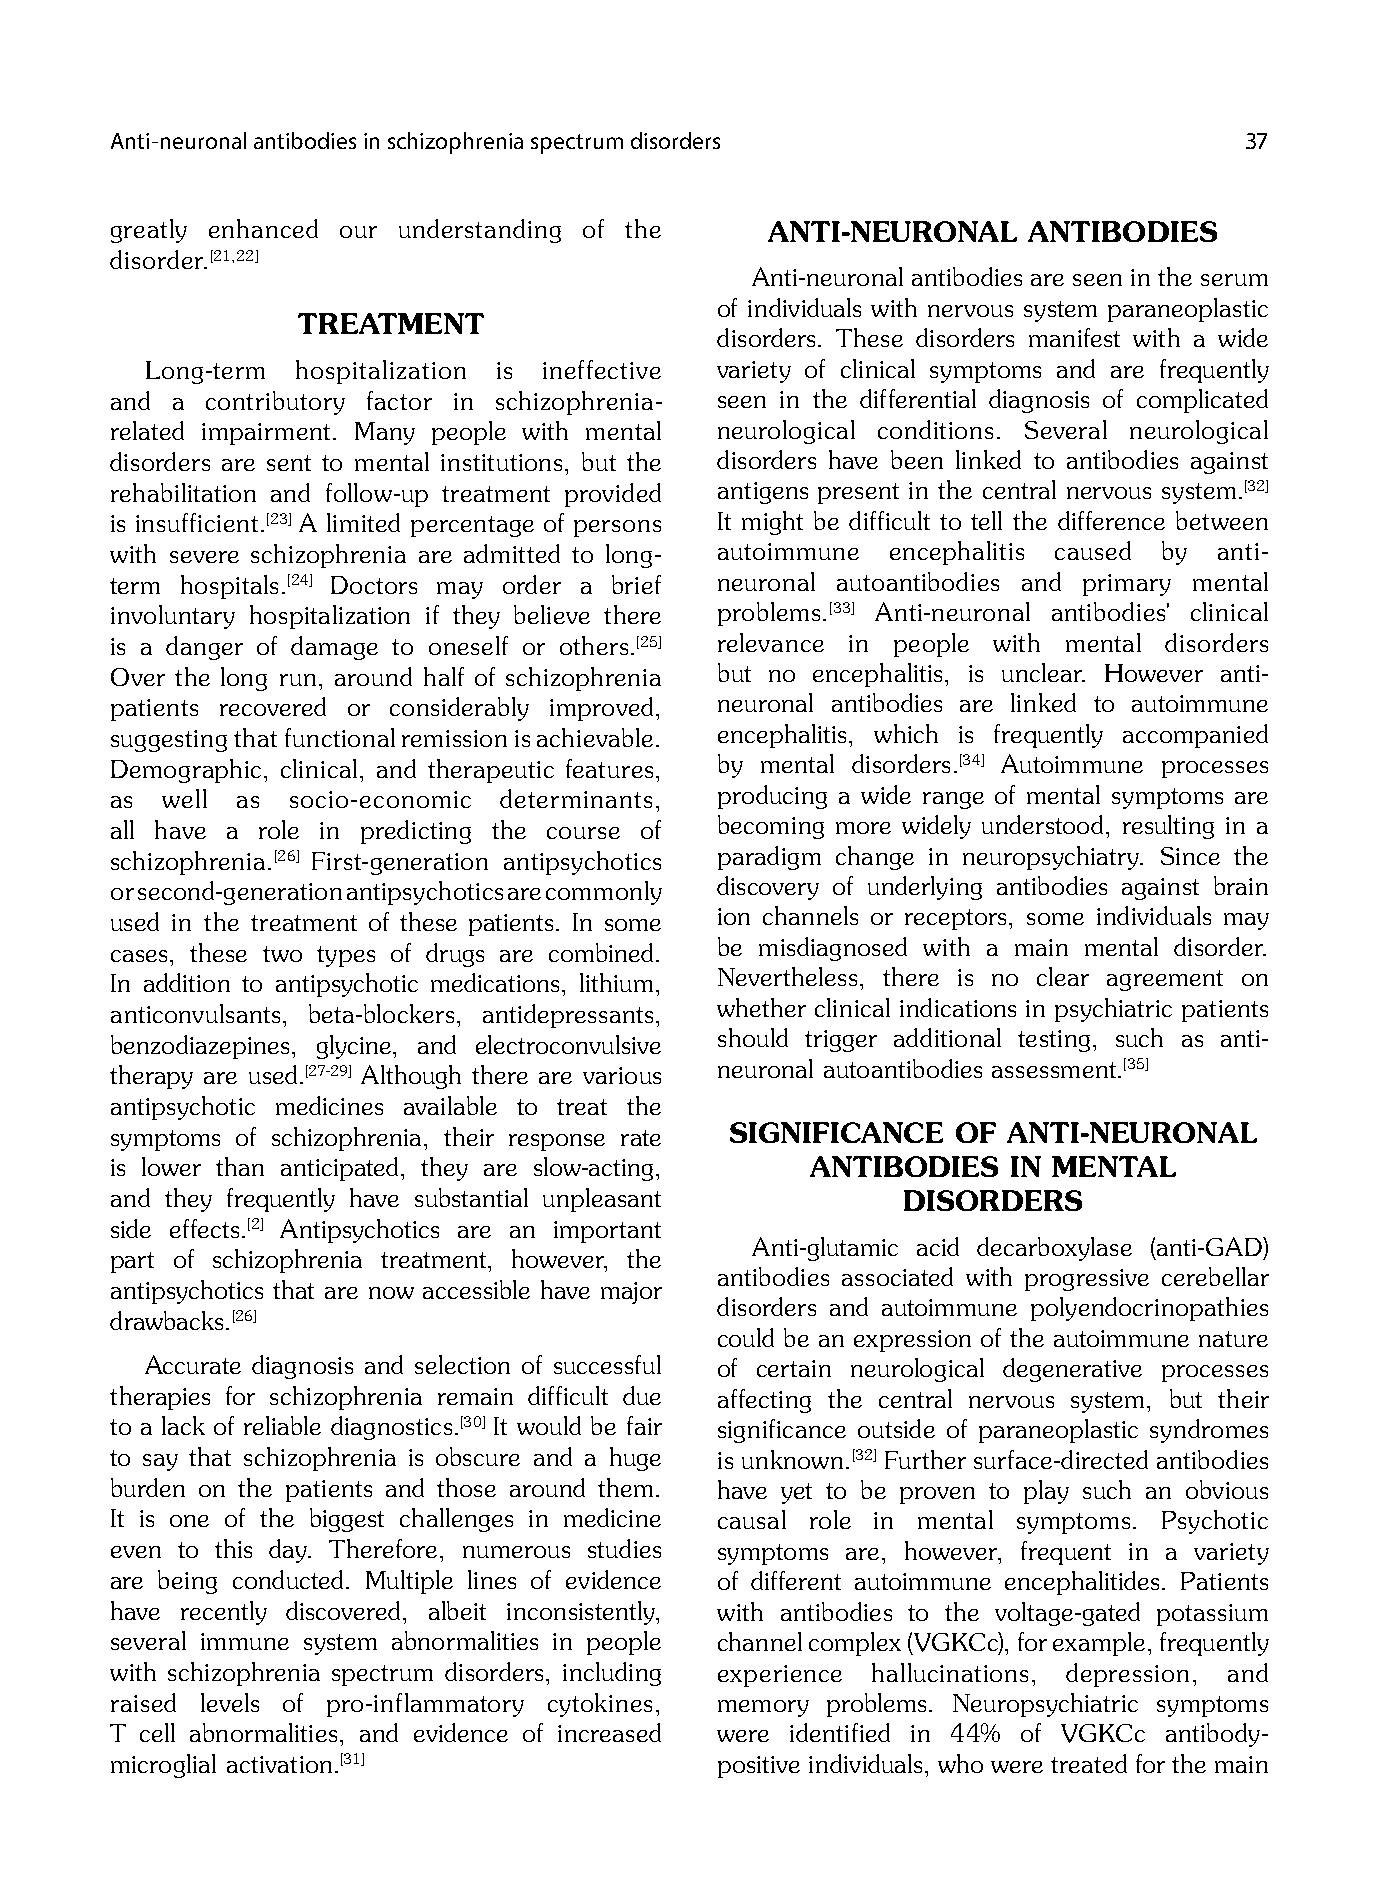 The width and height of the screenshot is (1393, 1897). I want to click on testing, so click(1054, 1041).
